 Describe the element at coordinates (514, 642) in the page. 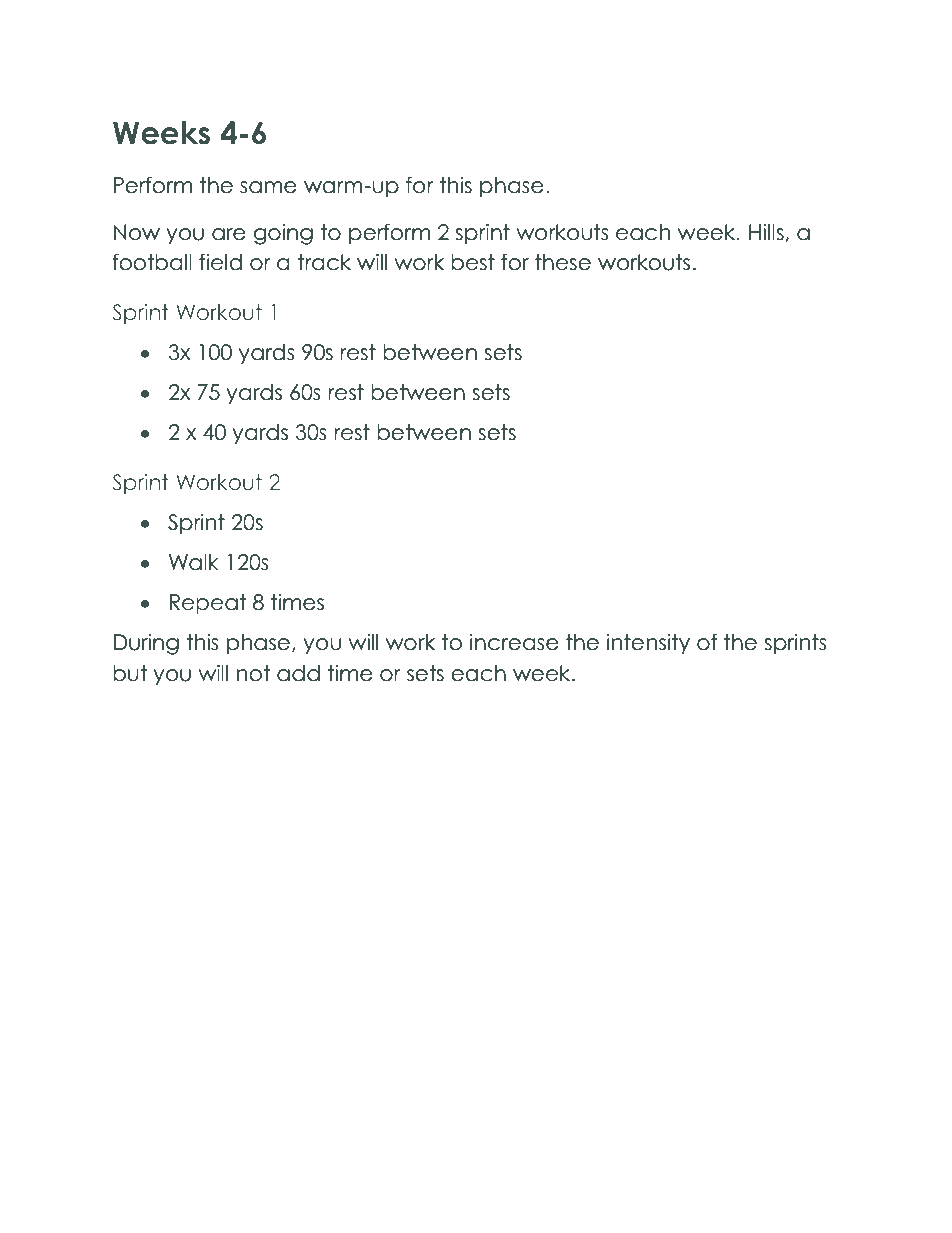

I see `increase` at that location.
